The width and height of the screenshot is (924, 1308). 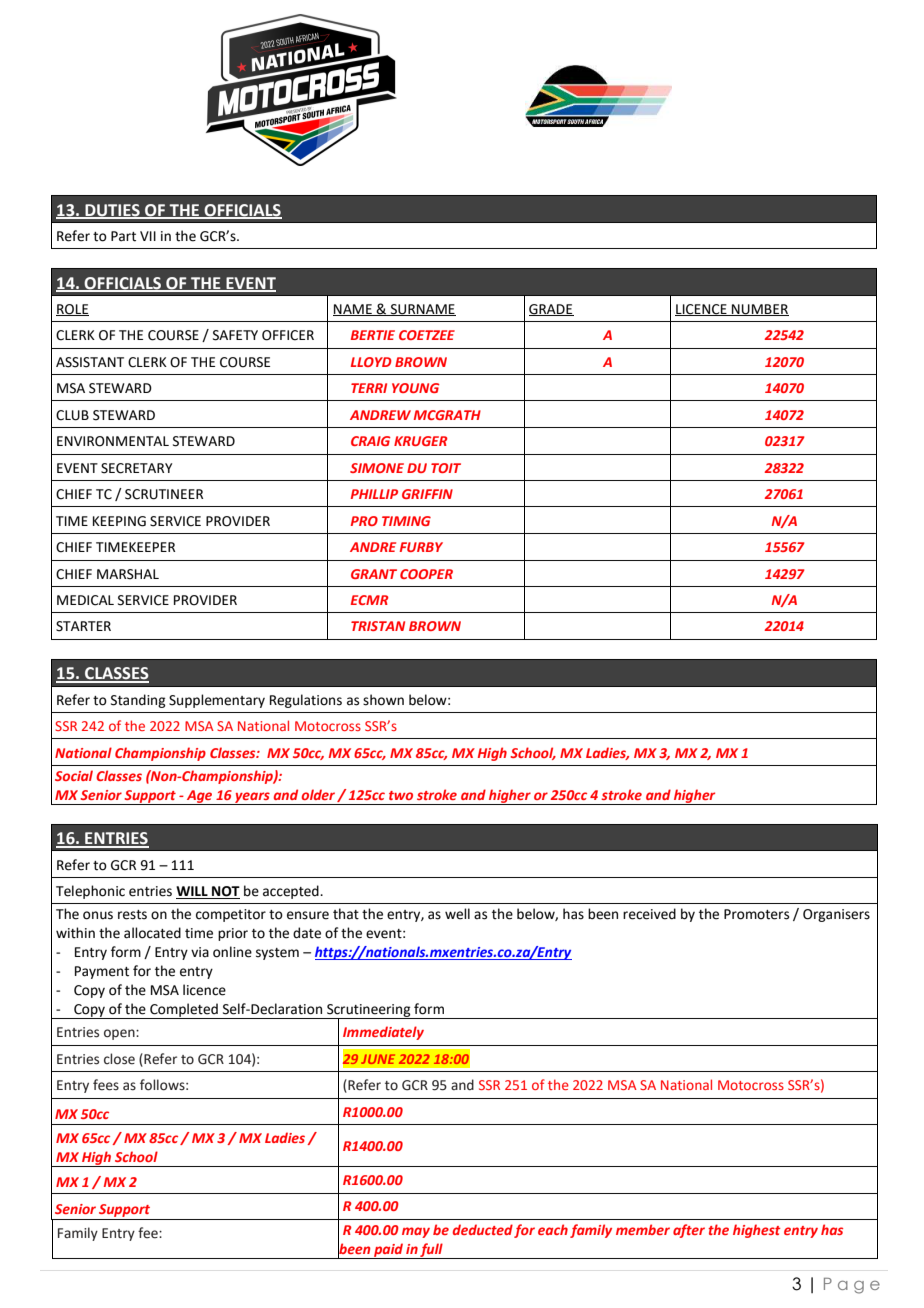 What do you see at coordinates (483, 1229) in the screenshot?
I see `deducted` at bounding box center [483, 1229].
